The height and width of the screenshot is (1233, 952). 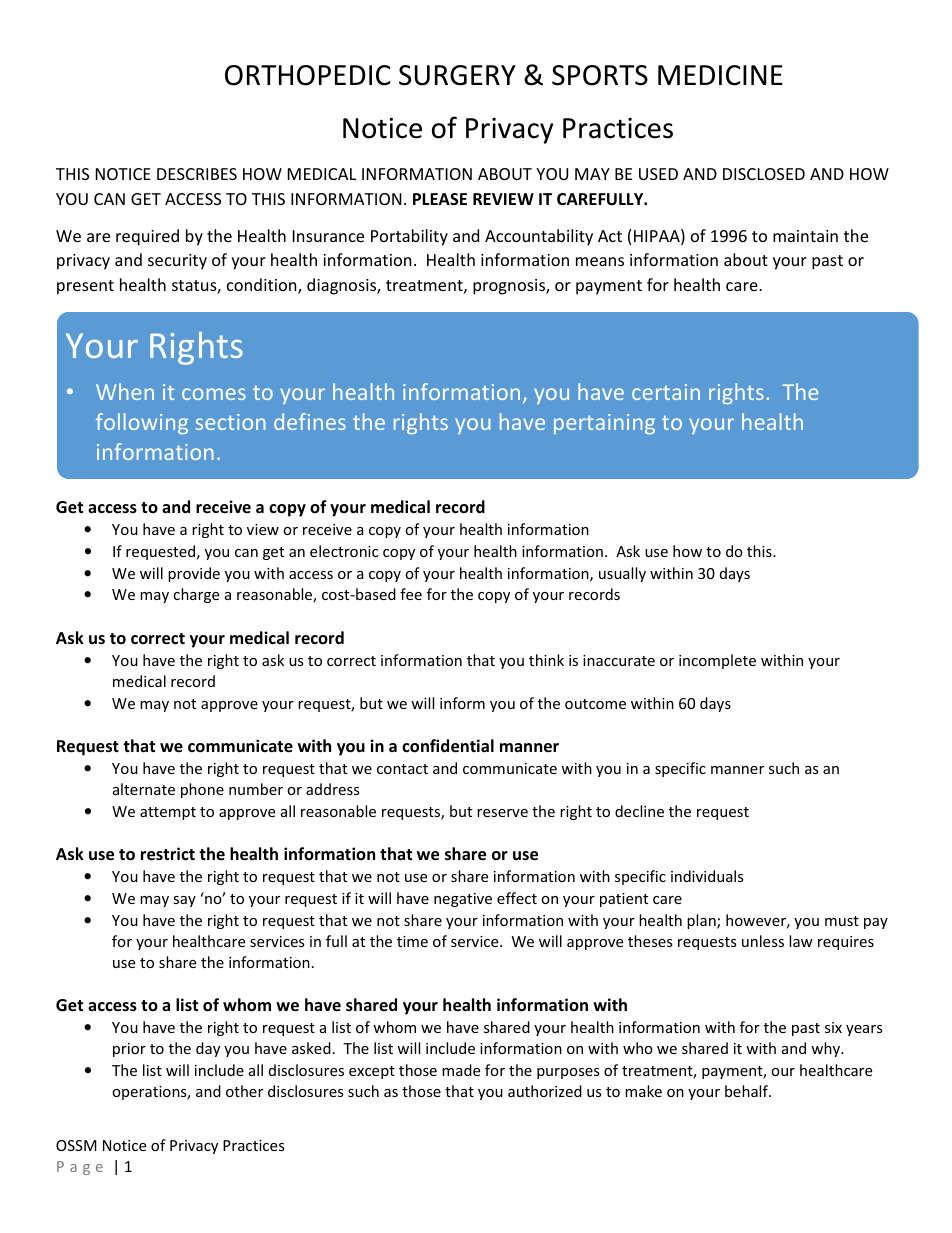 I want to click on DESCRIBES, so click(x=197, y=174).
